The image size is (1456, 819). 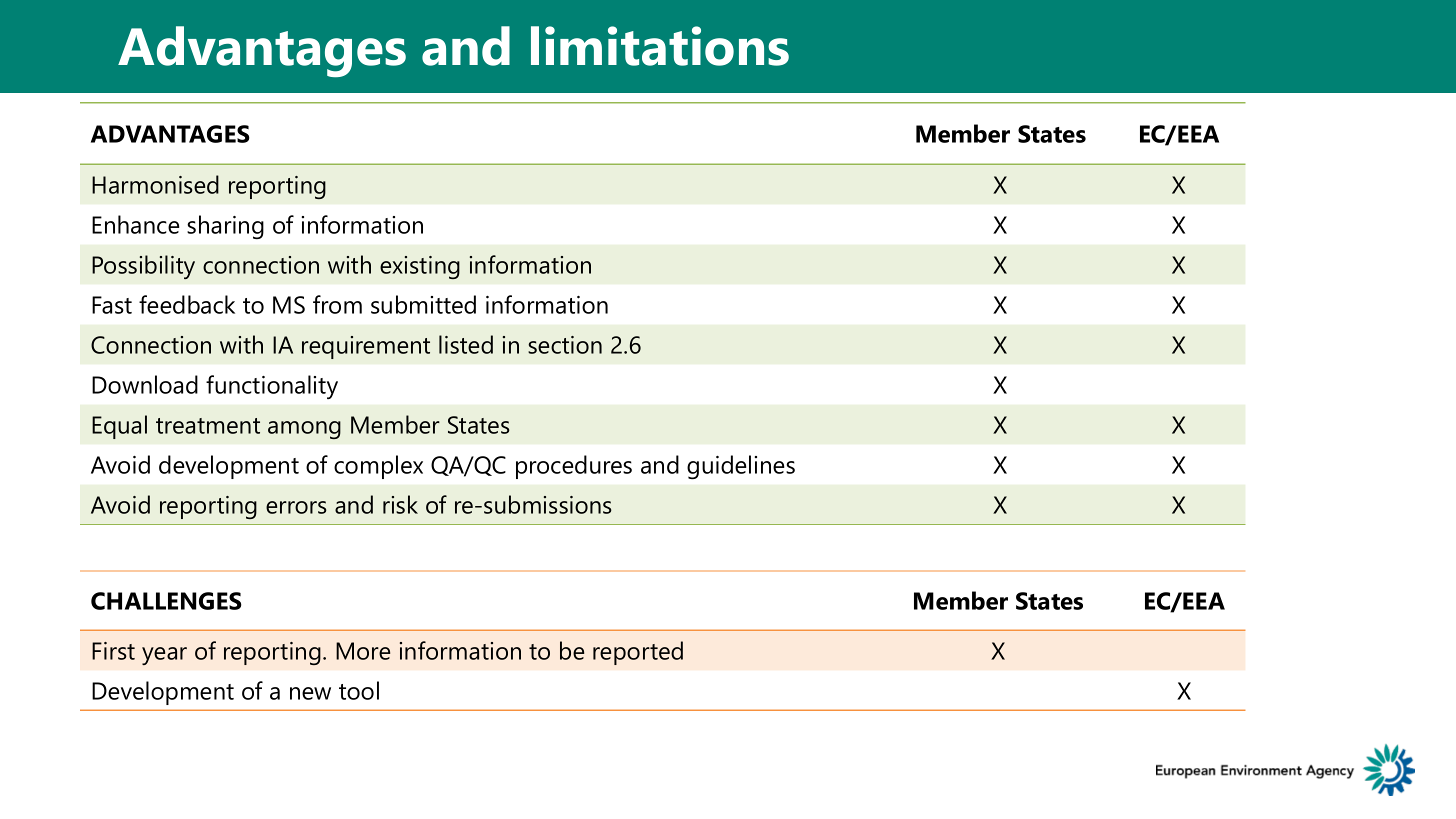 What do you see at coordinates (155, 184) in the image?
I see `Harmonised` at bounding box center [155, 184].
